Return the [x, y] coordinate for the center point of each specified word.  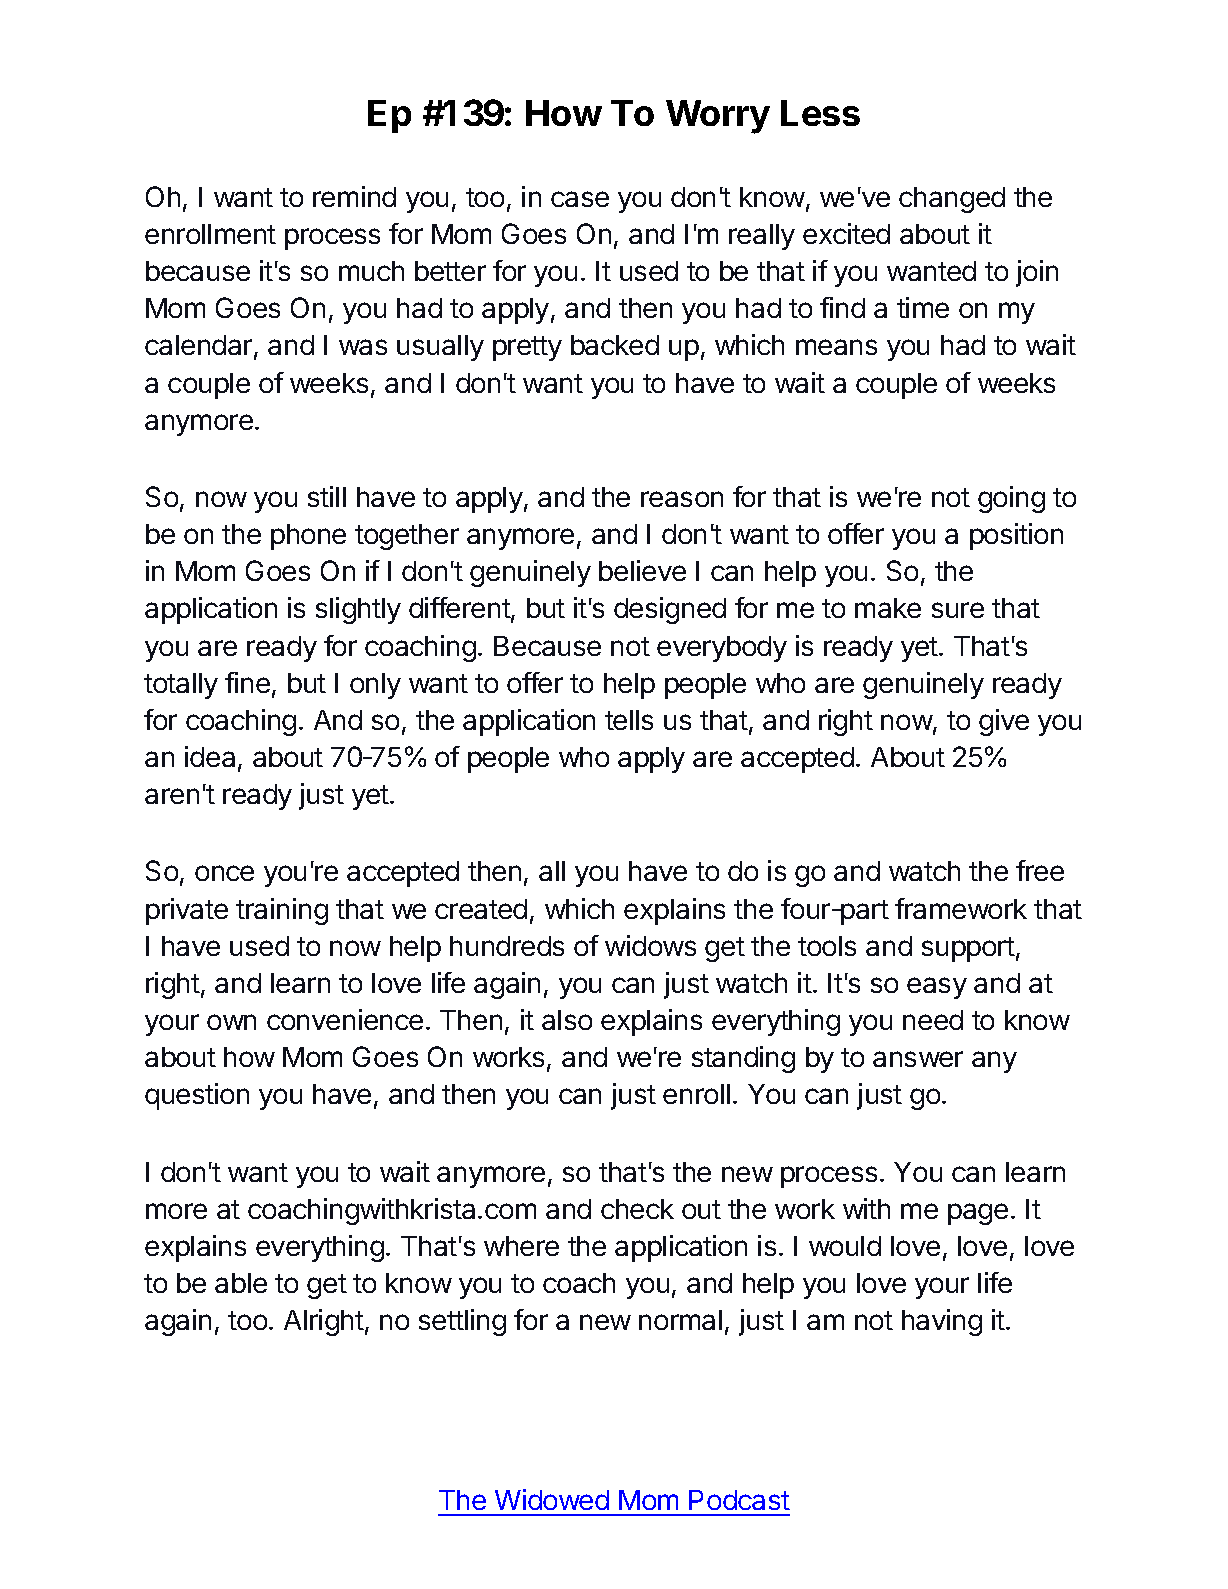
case [580, 199]
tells [629, 720]
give [1004, 722]
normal [680, 1320]
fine [247, 682]
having [942, 1322]
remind [354, 196]
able [241, 1283]
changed [952, 200]
